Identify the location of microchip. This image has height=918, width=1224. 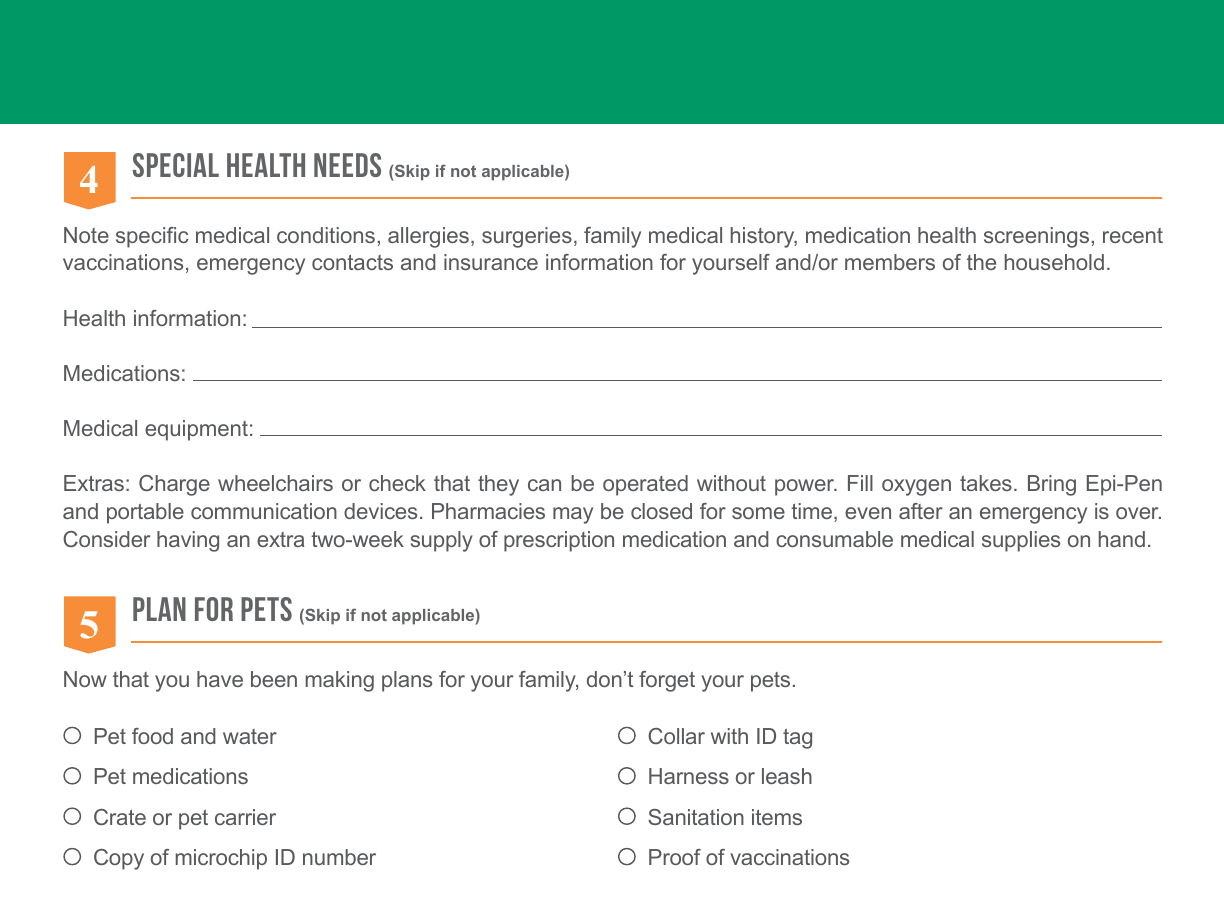
(221, 859).
